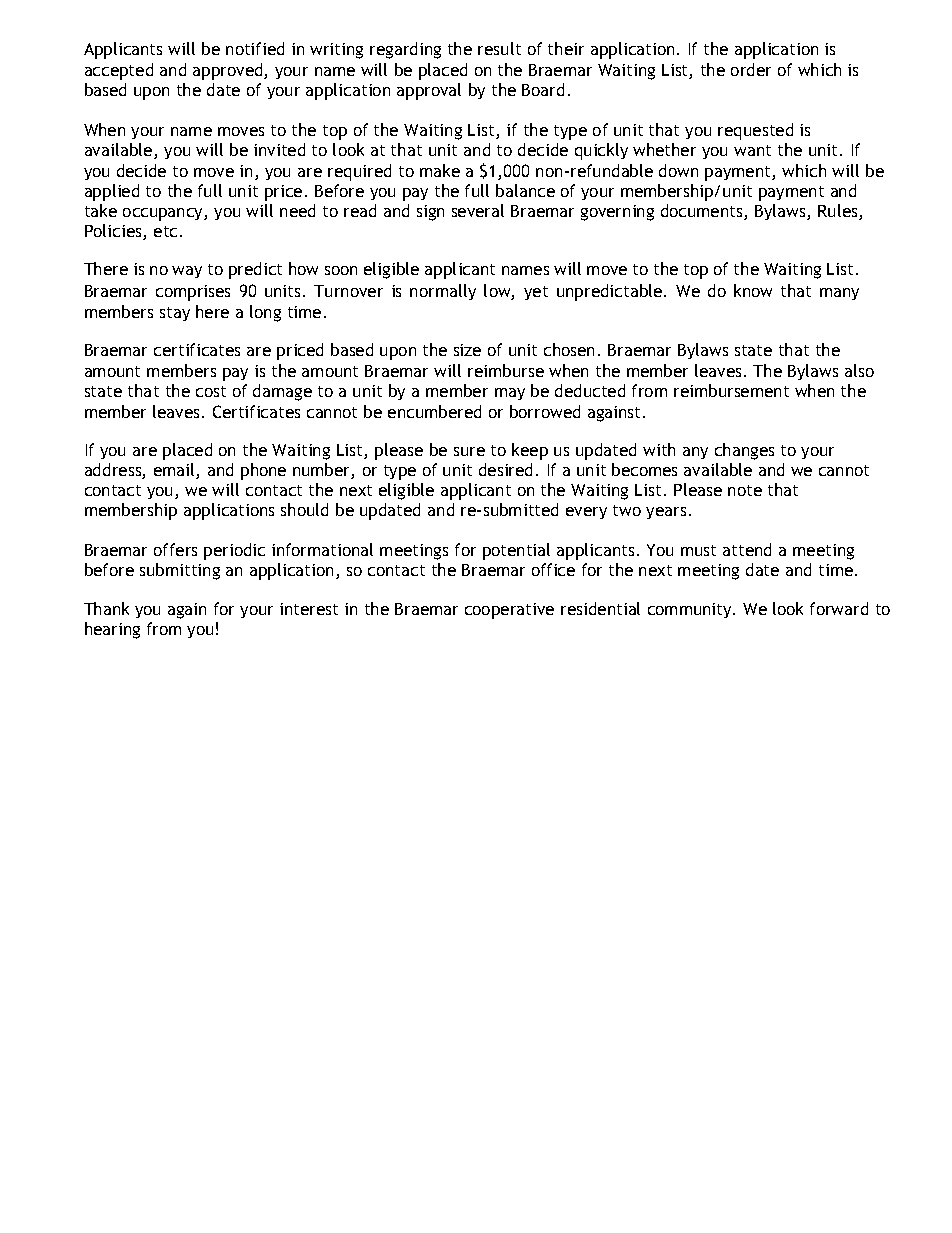 The width and height of the document is (952, 1233). Describe the element at coordinates (859, 370) in the document. I see `also` at that location.
